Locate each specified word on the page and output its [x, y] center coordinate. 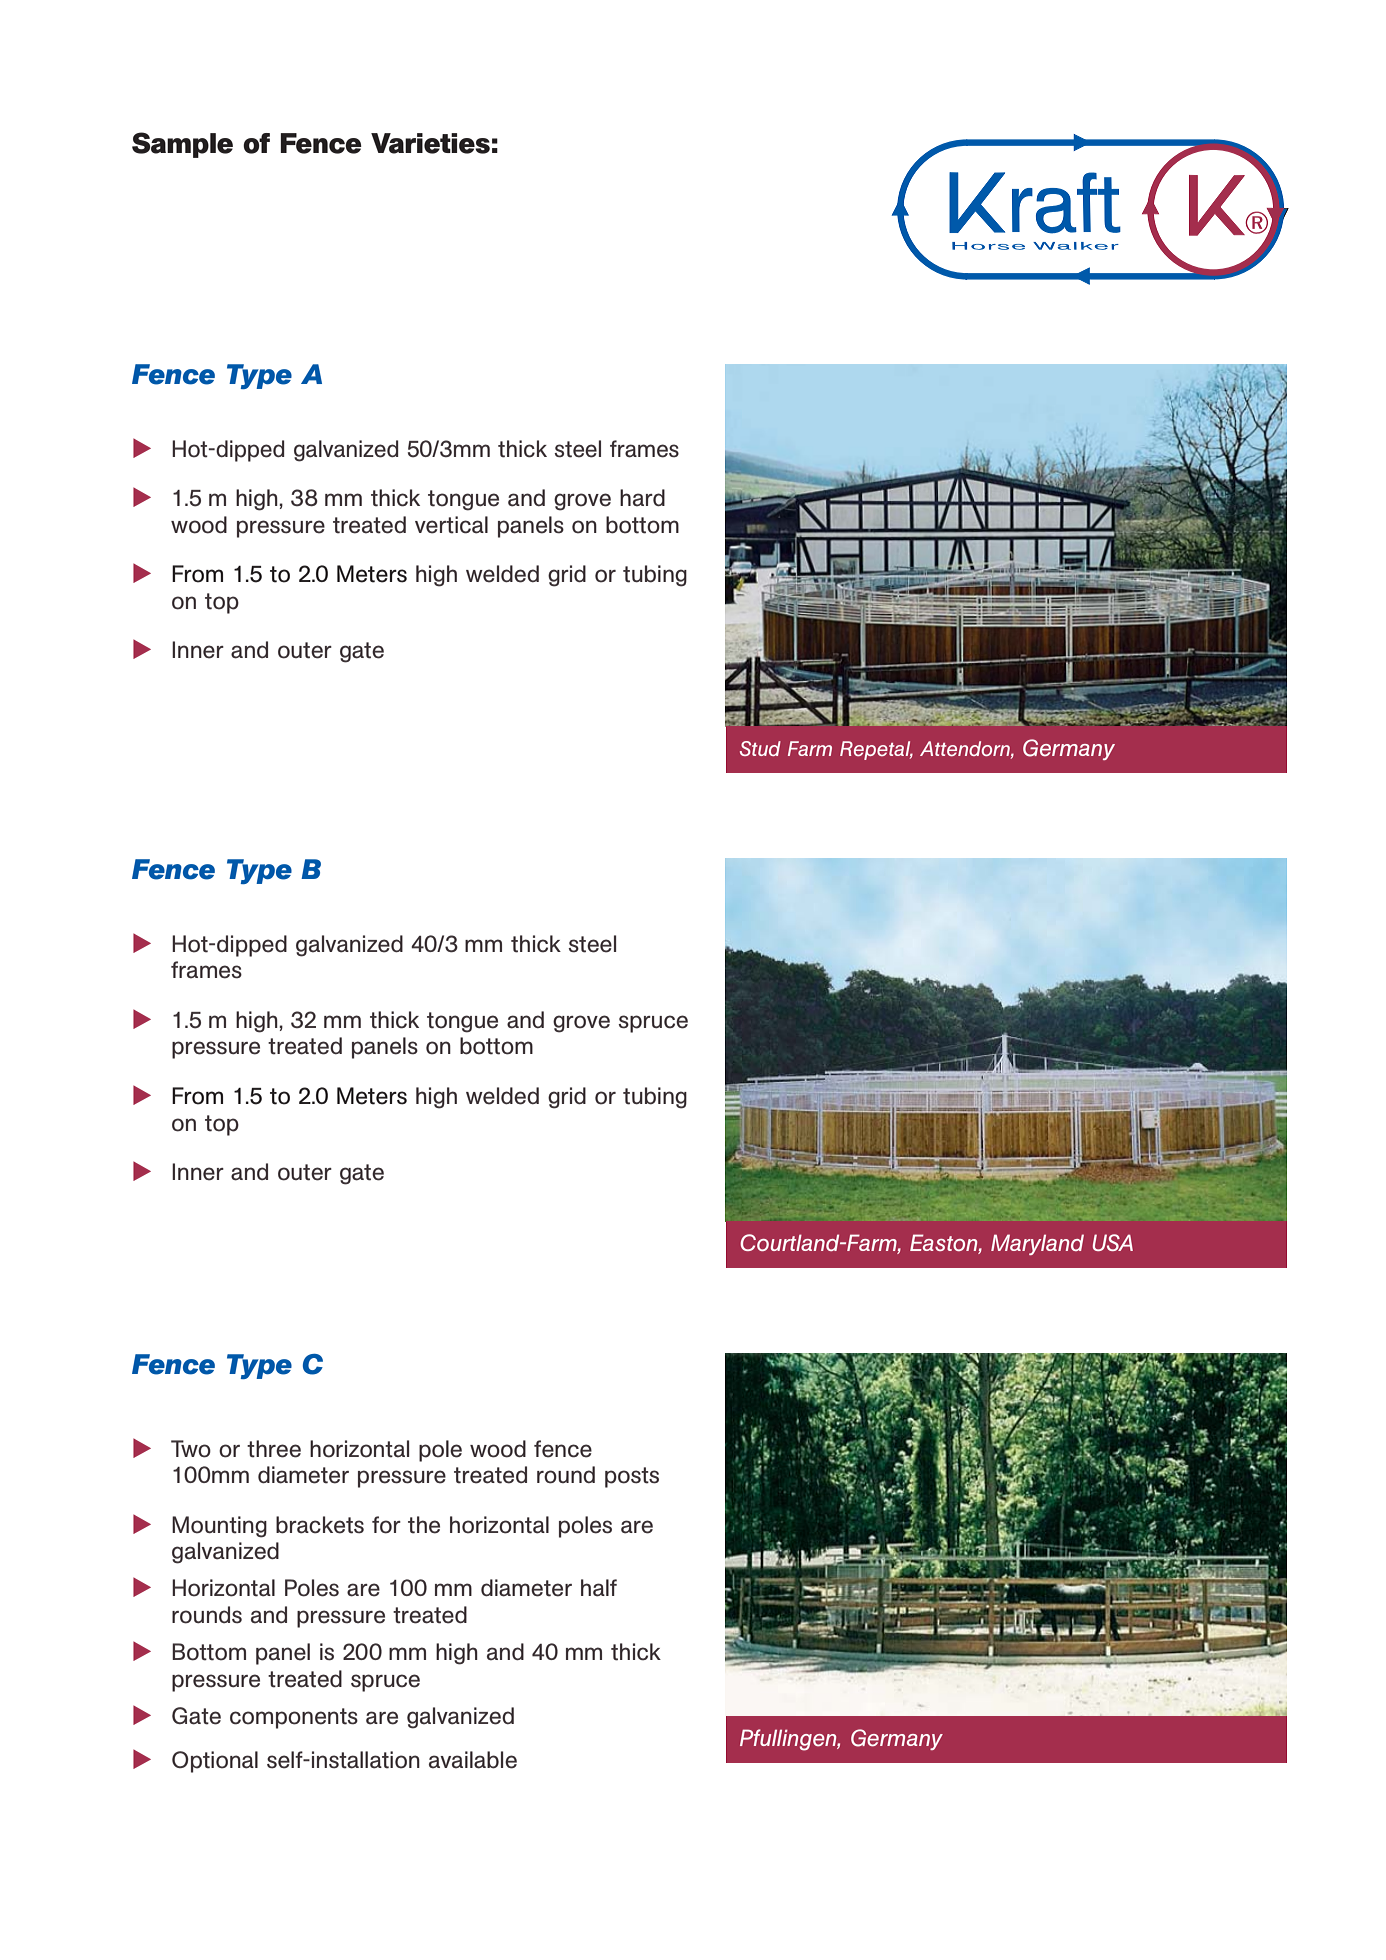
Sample [182, 145]
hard [642, 498]
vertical [451, 525]
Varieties [430, 143]
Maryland [1037, 1244]
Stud [760, 748]
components [294, 1718]
